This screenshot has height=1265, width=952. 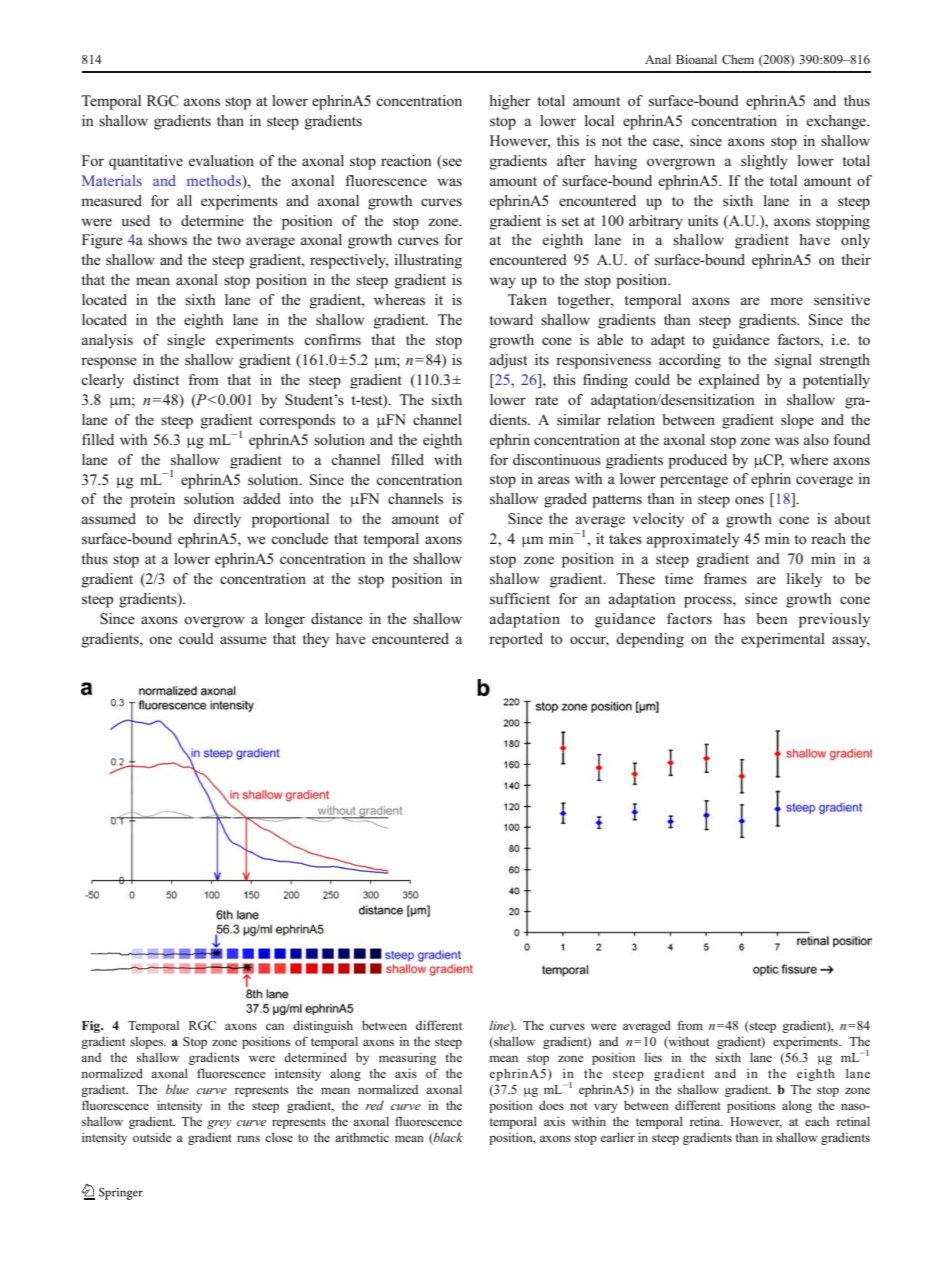 I want to click on also, so click(x=816, y=439).
